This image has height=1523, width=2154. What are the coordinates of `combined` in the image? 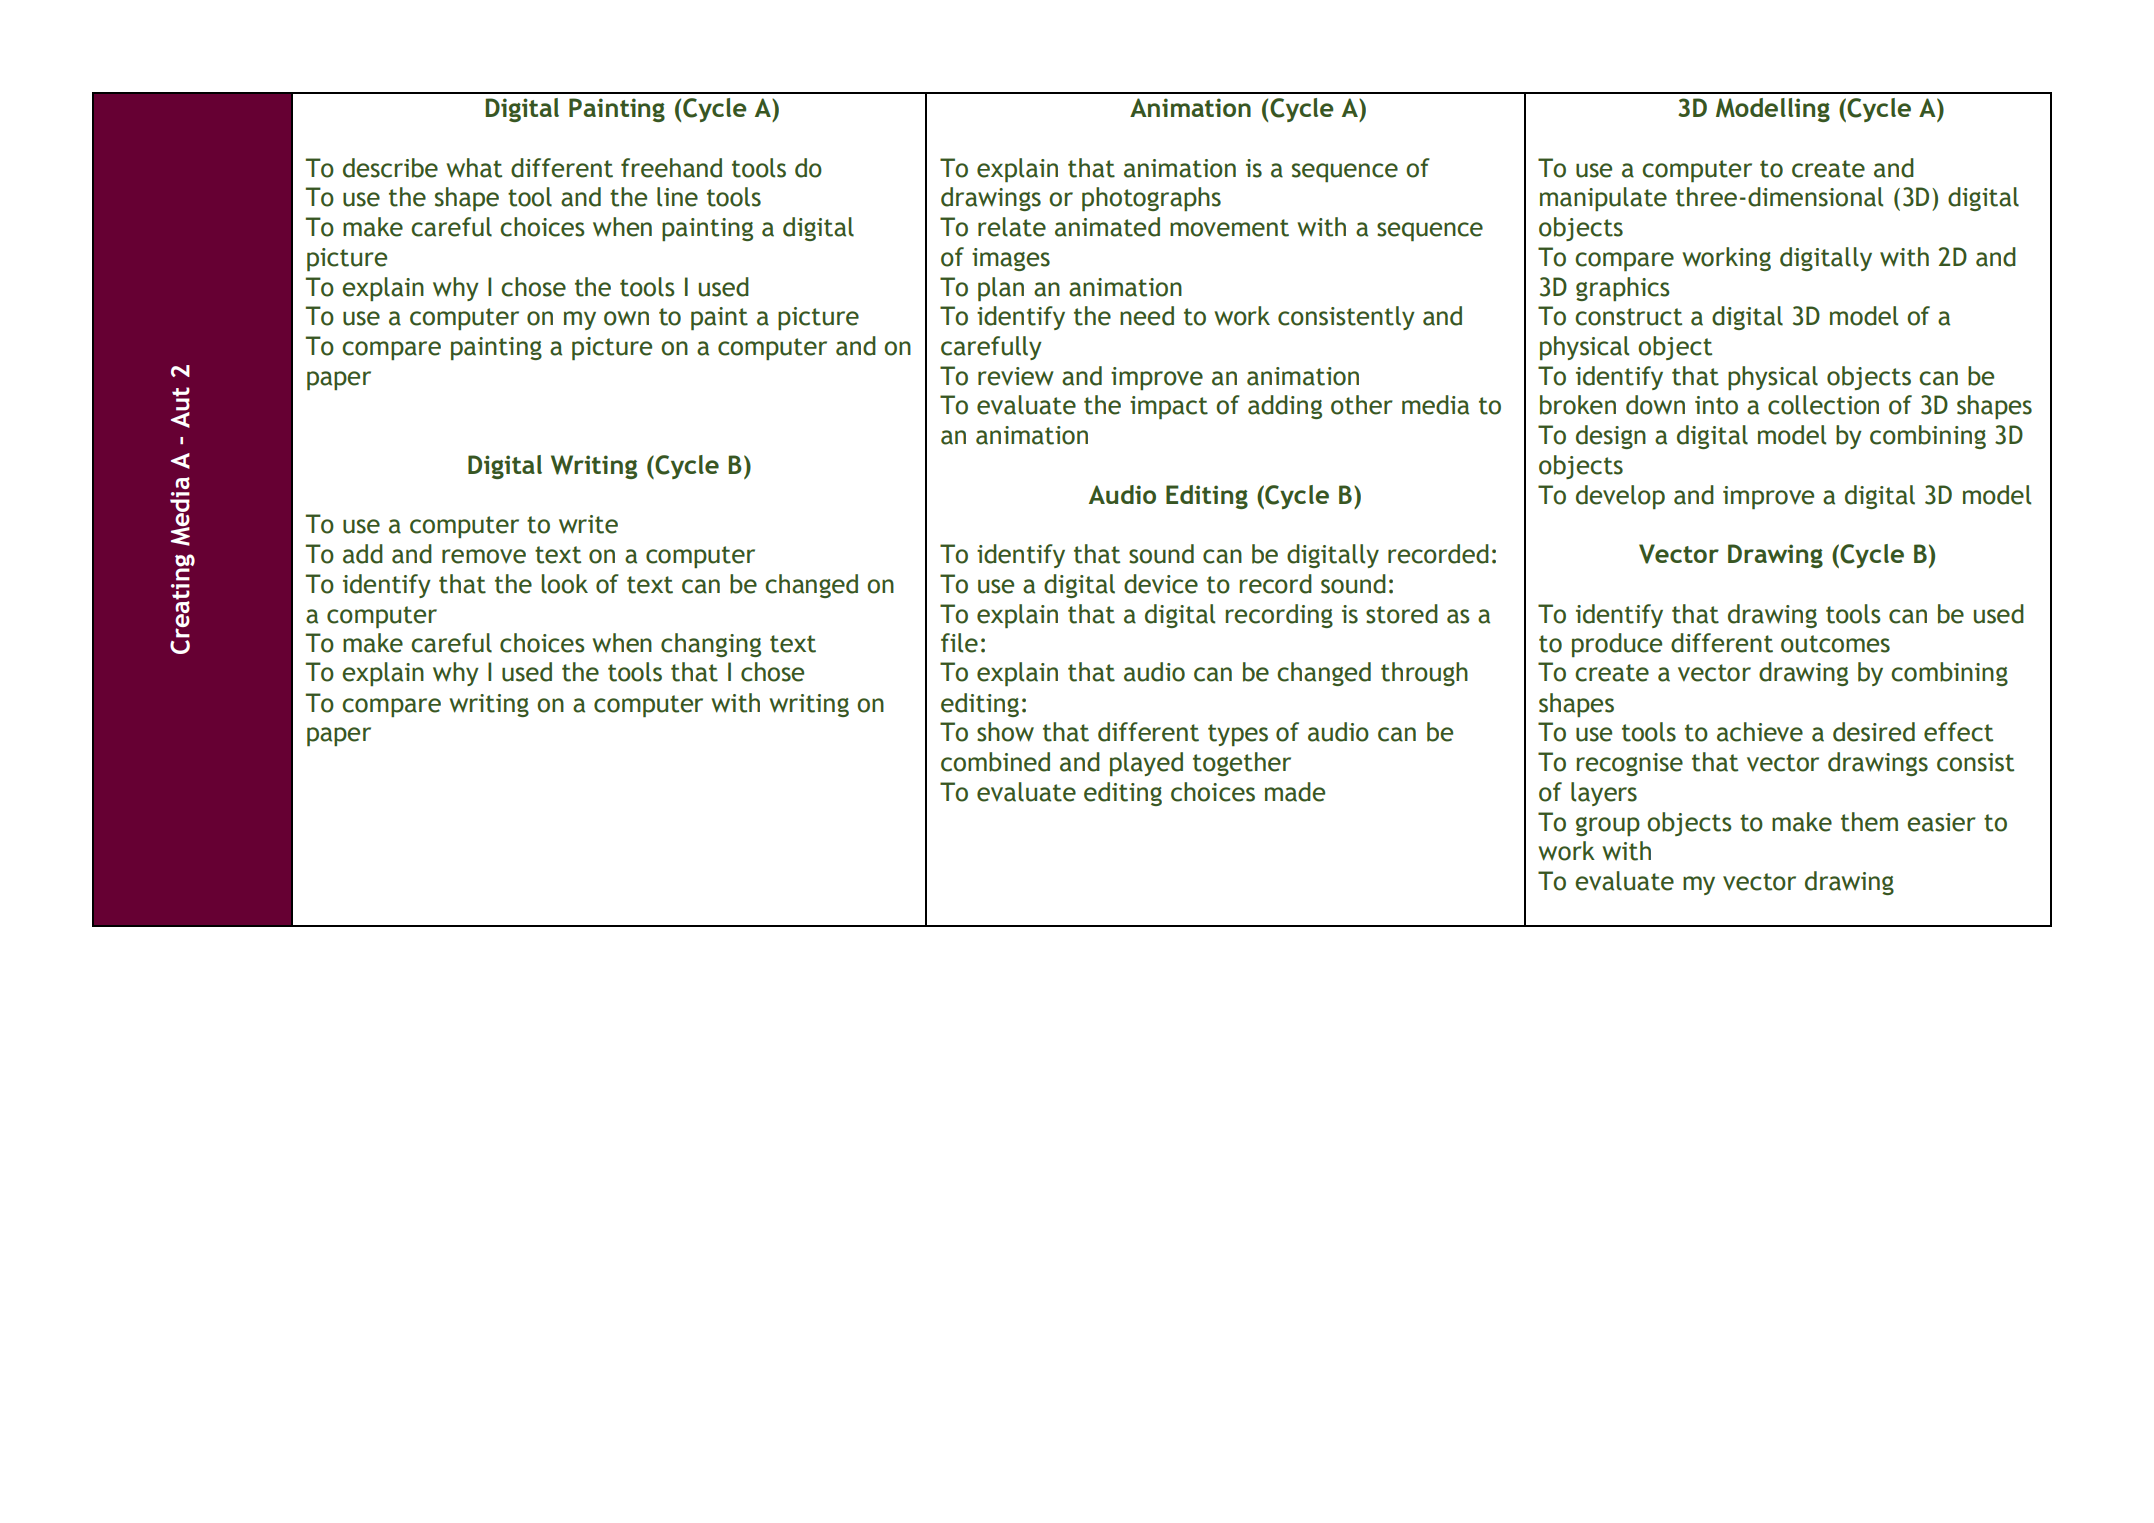 It's located at (995, 762).
